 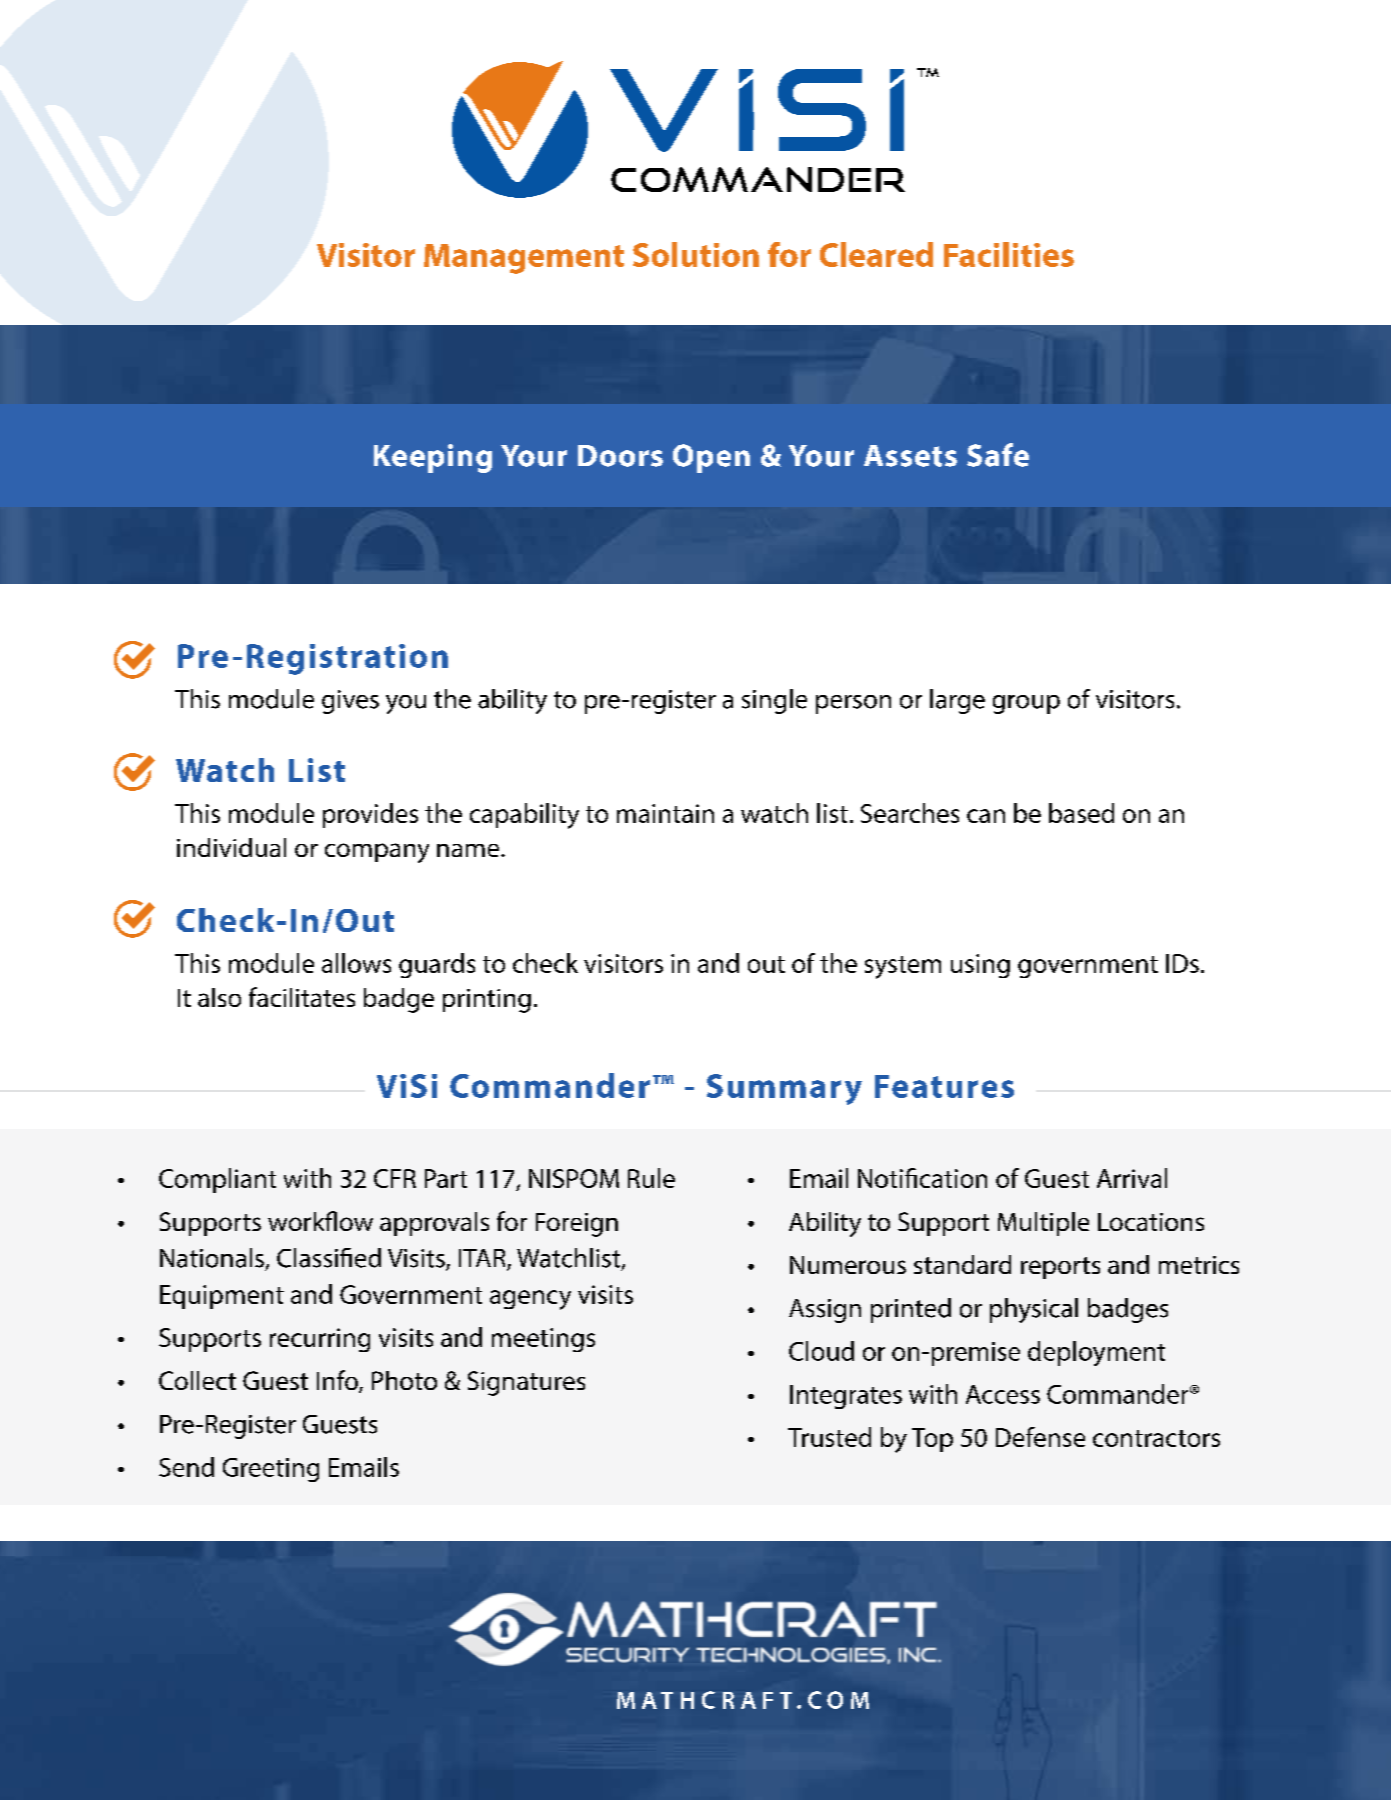 What do you see at coordinates (302, 997) in the screenshot?
I see `facilitates` at bounding box center [302, 997].
